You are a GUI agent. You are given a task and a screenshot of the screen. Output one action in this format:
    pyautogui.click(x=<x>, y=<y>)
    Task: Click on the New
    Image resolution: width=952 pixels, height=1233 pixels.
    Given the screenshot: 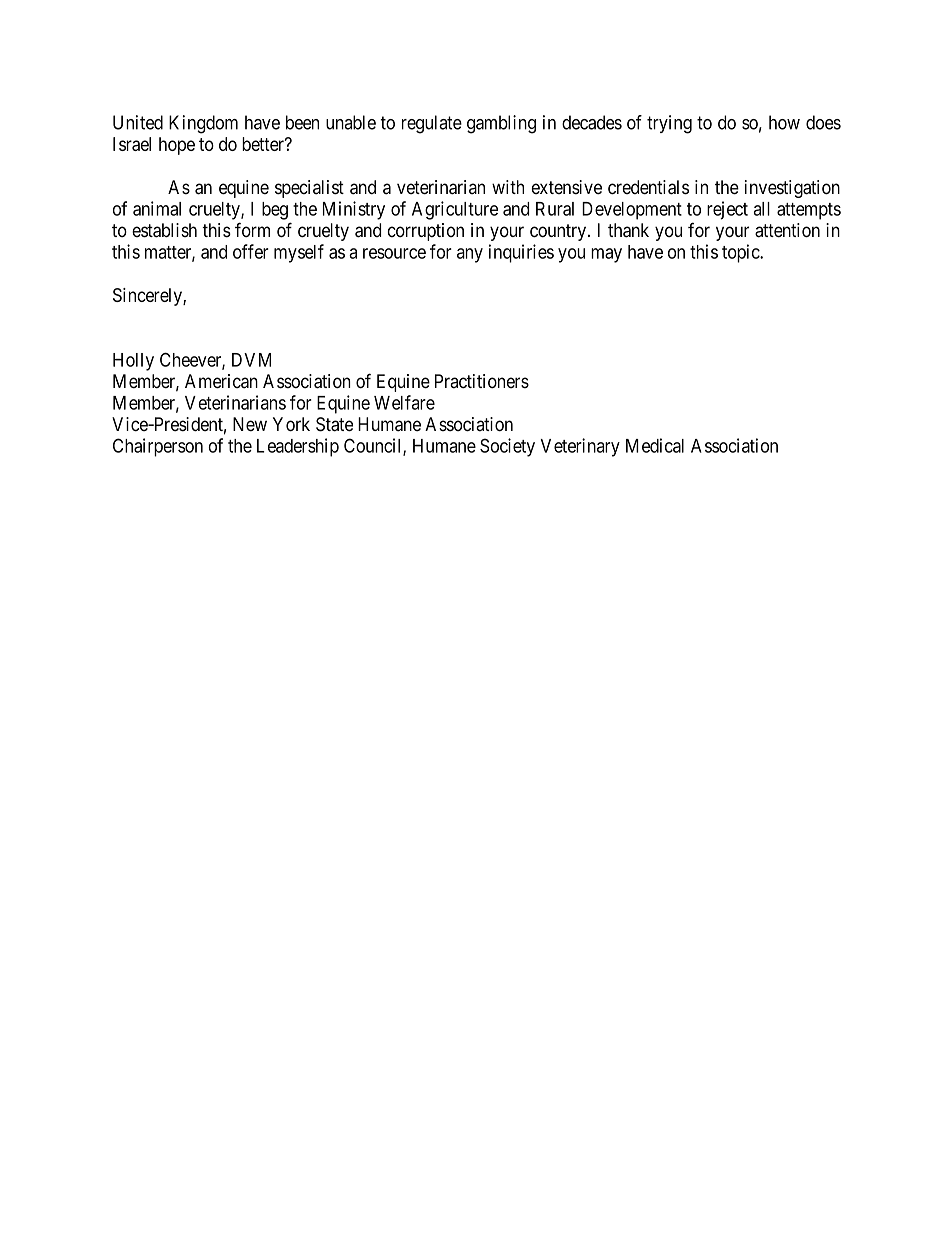 What is the action you would take?
    pyautogui.click(x=250, y=424)
